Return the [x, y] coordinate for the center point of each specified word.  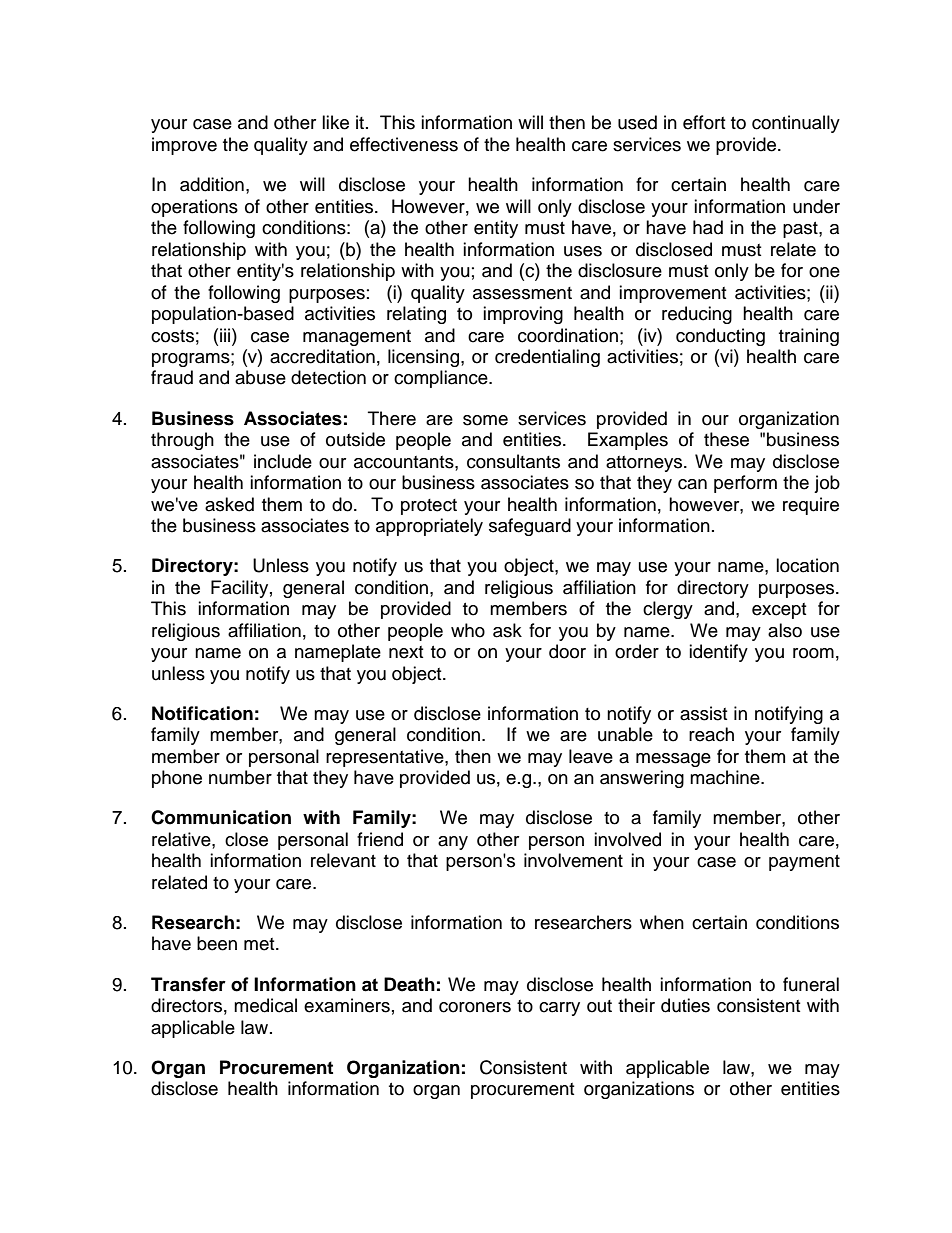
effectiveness [404, 144]
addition [212, 184]
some [485, 420]
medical [265, 1005]
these [726, 439]
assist [703, 713]
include [283, 461]
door [567, 651]
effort [704, 122]
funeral [811, 984]
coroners [475, 1007]
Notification [202, 713]
